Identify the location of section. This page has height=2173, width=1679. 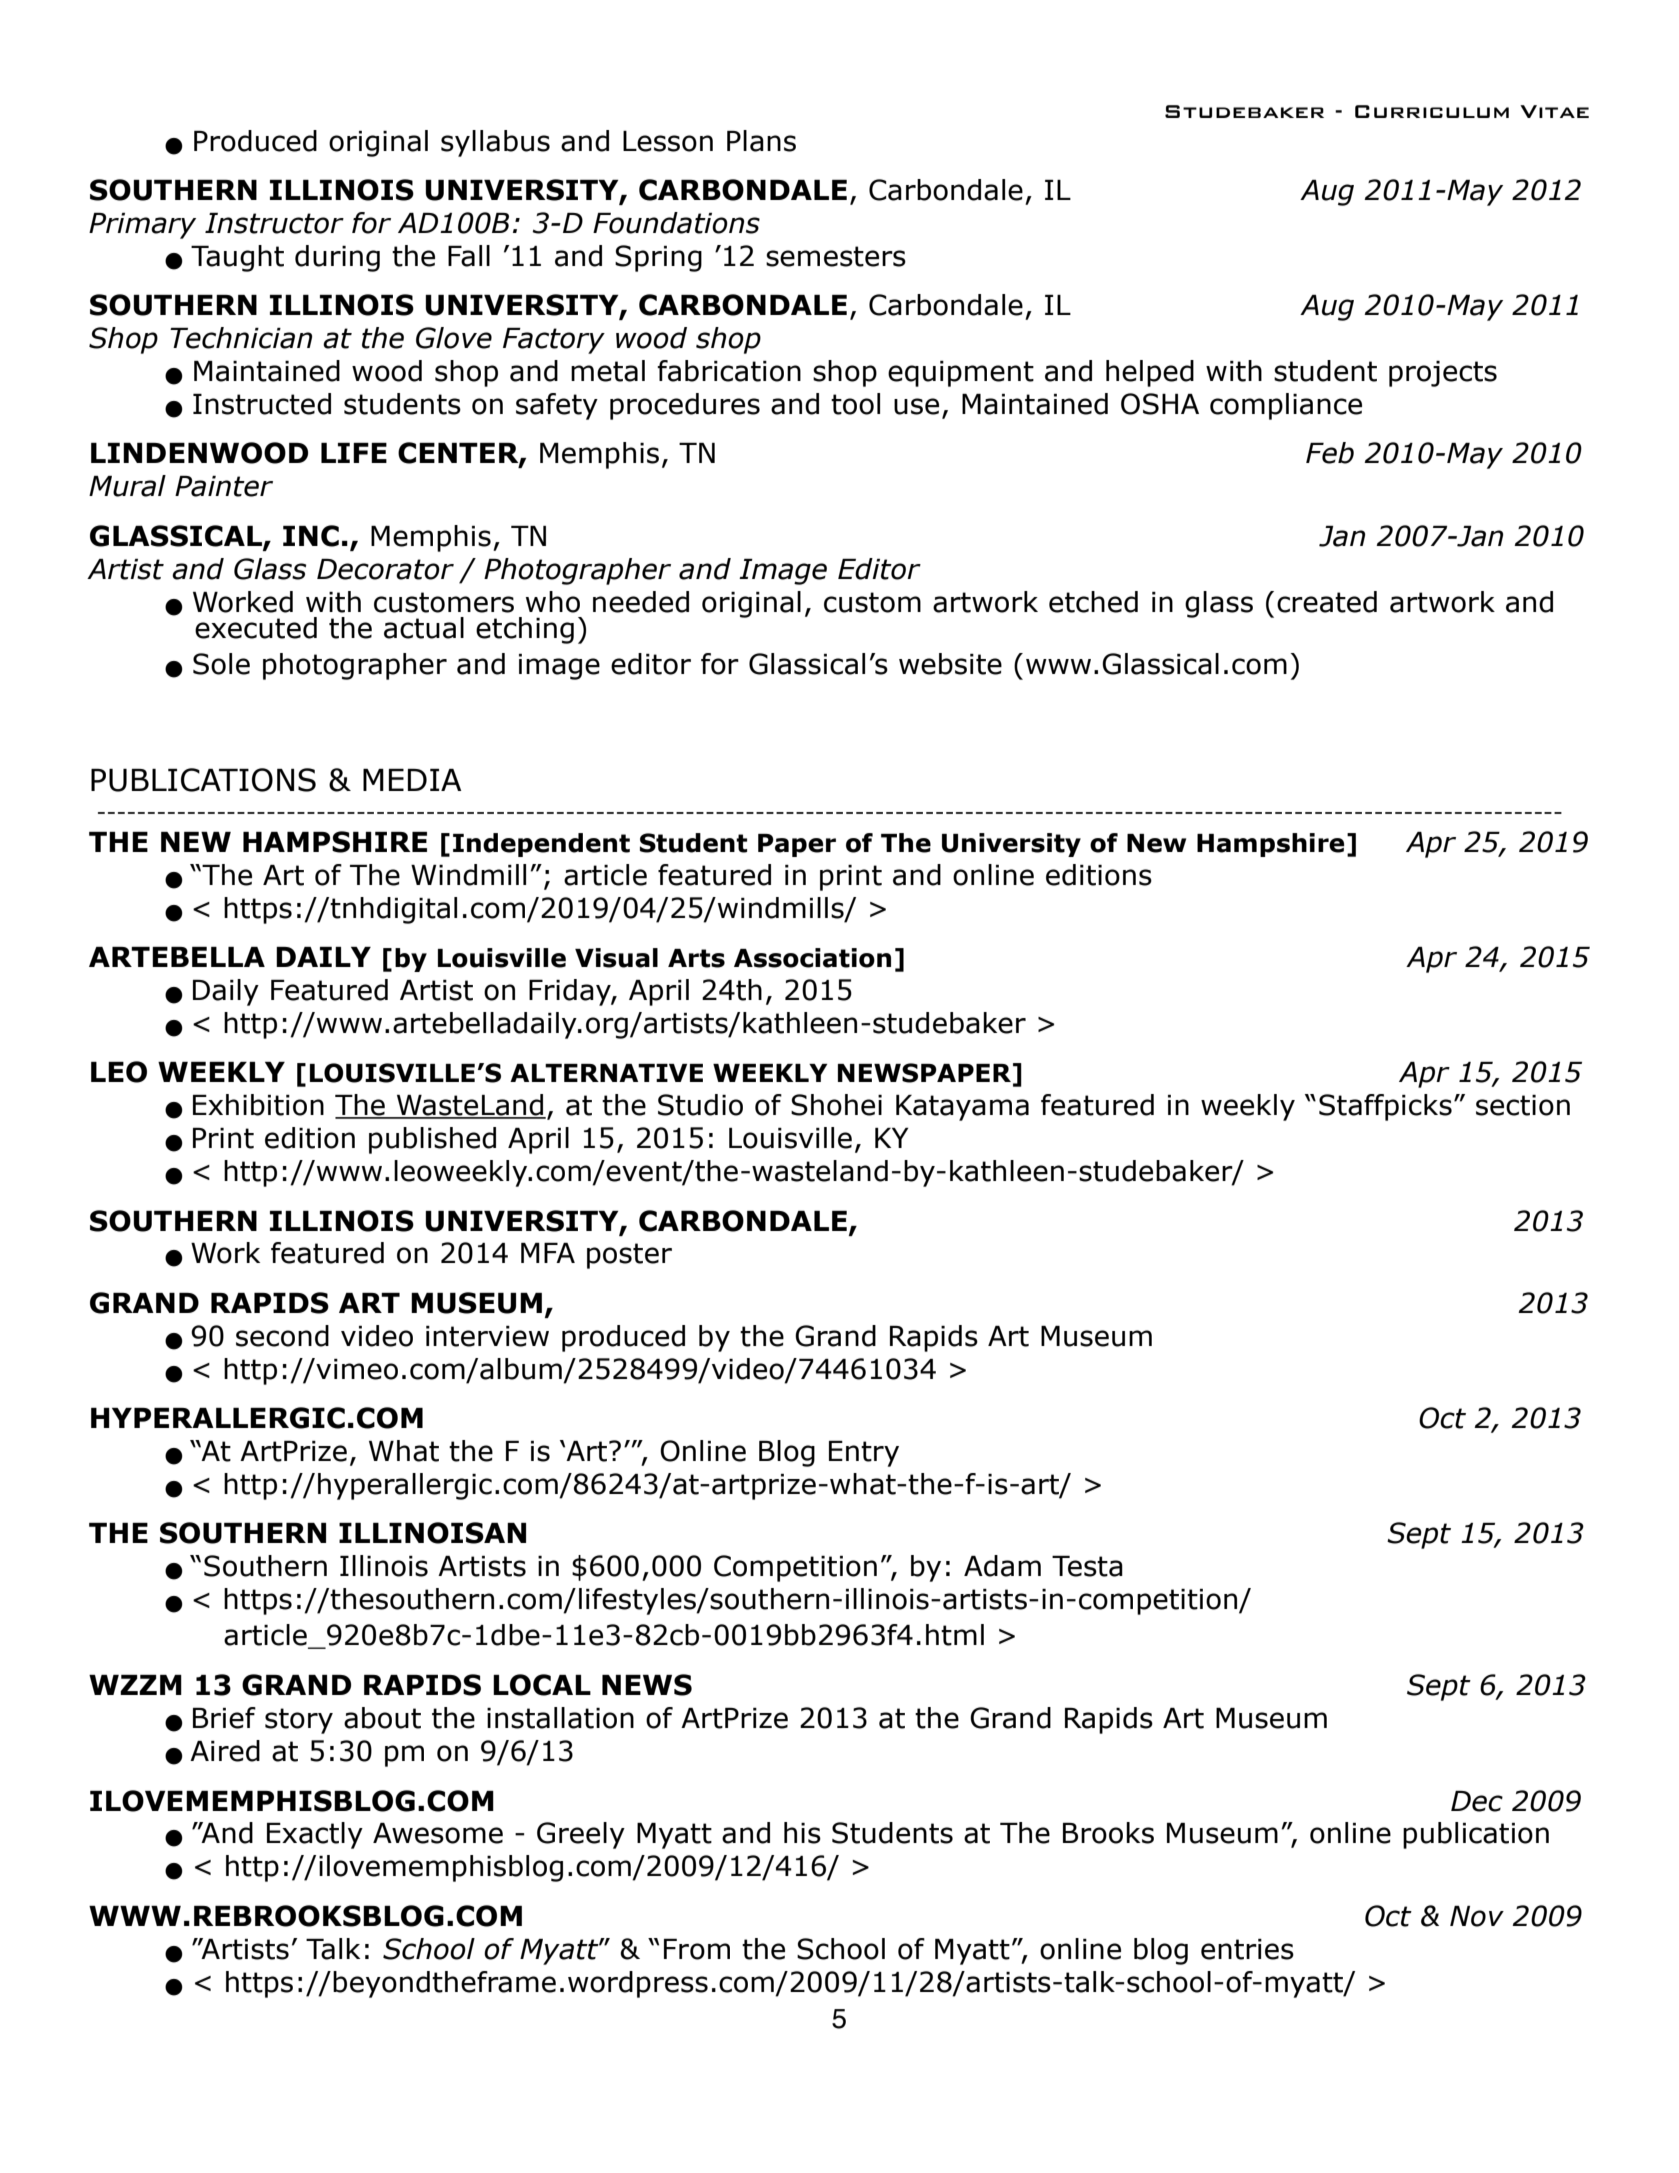
(1523, 1105).
